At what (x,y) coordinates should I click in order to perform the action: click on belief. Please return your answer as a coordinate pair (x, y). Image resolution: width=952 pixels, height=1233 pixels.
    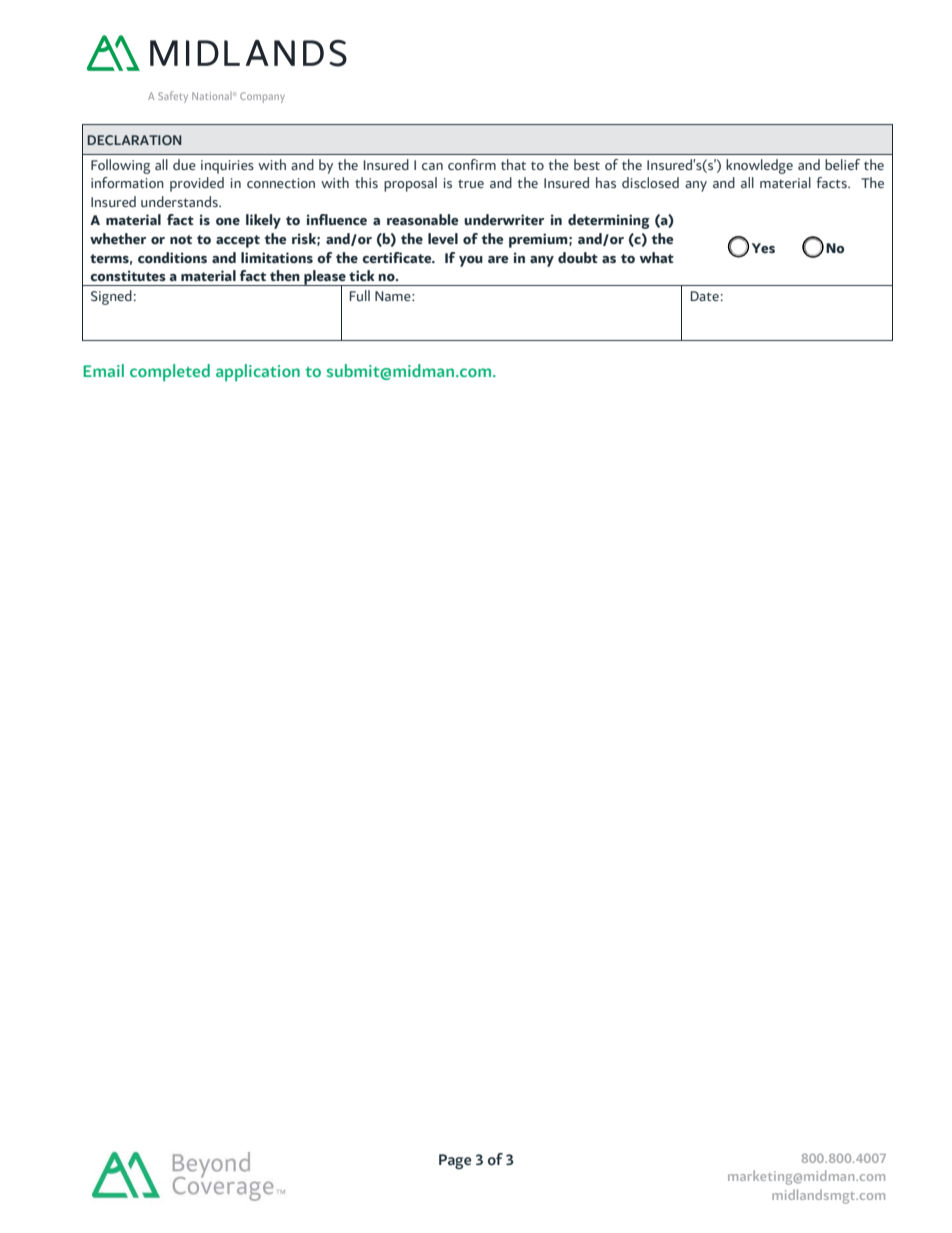
    Looking at the image, I should click on (842, 164).
